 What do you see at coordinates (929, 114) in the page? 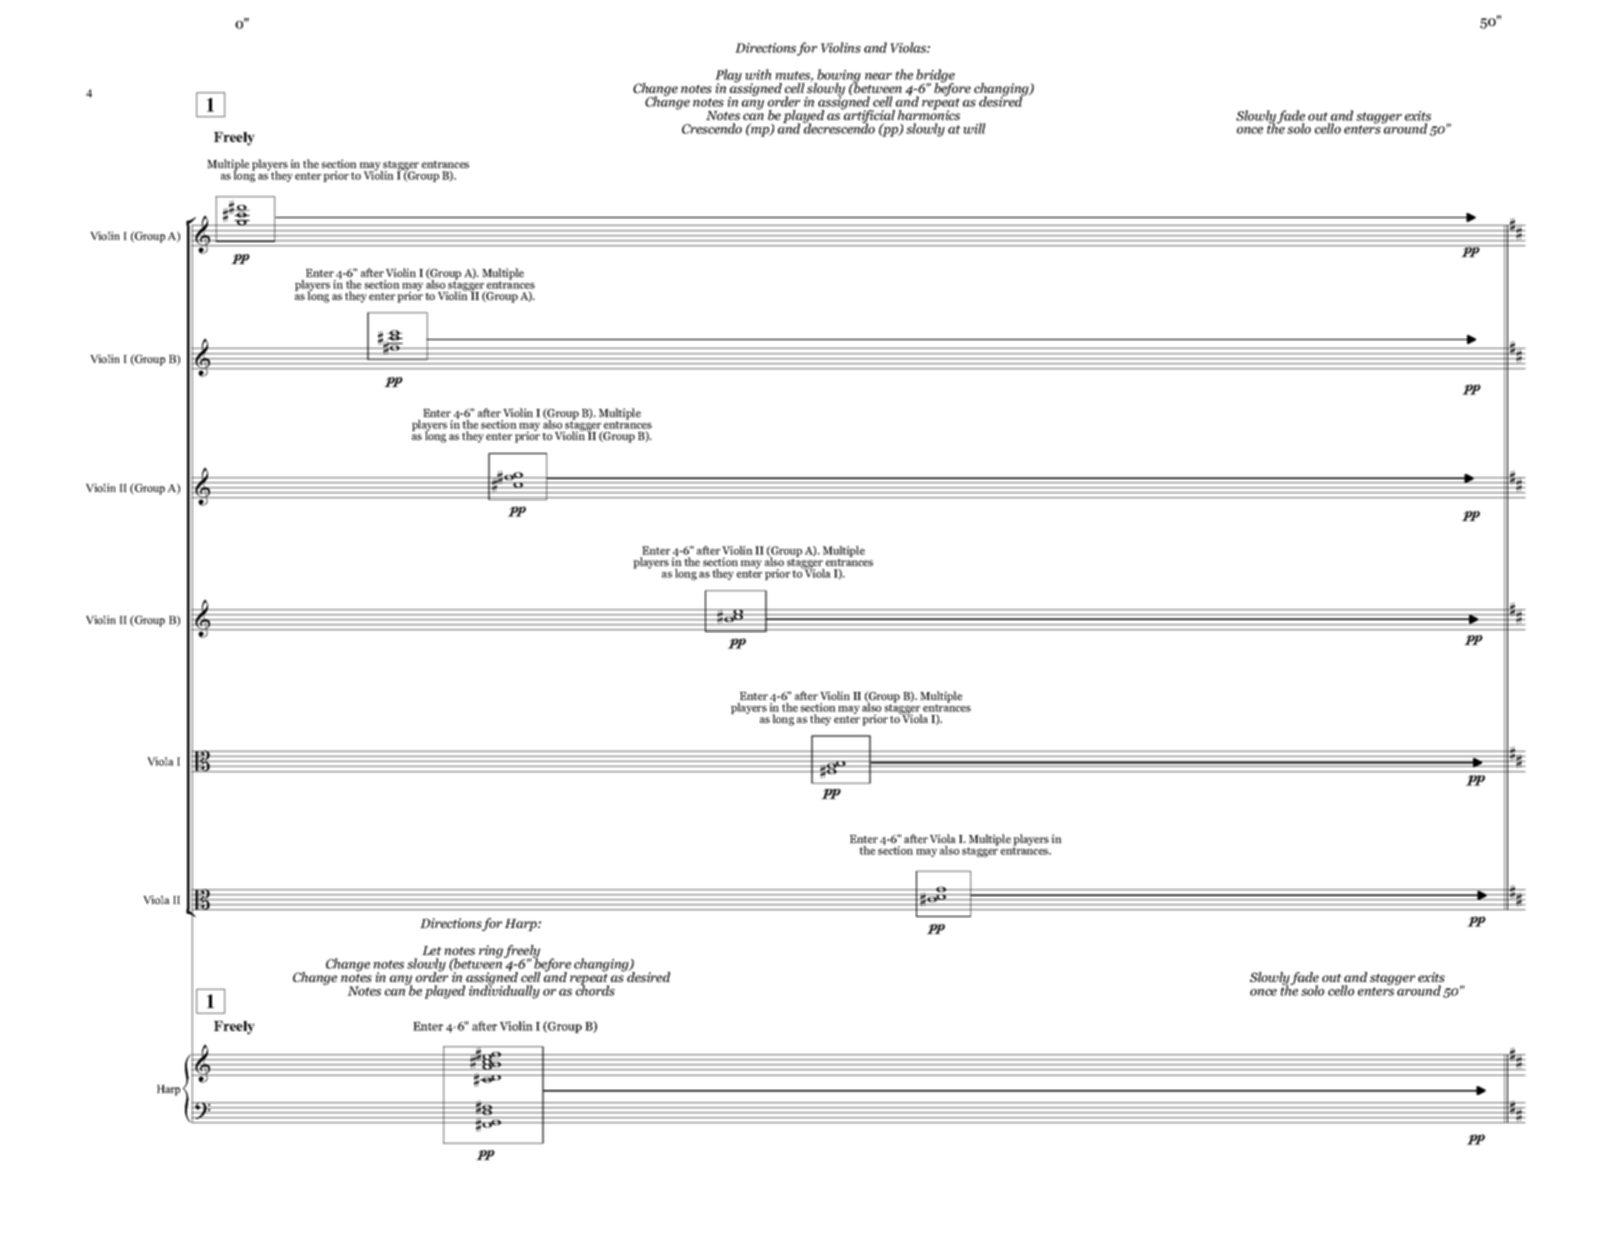
I see `harmonics` at bounding box center [929, 114].
